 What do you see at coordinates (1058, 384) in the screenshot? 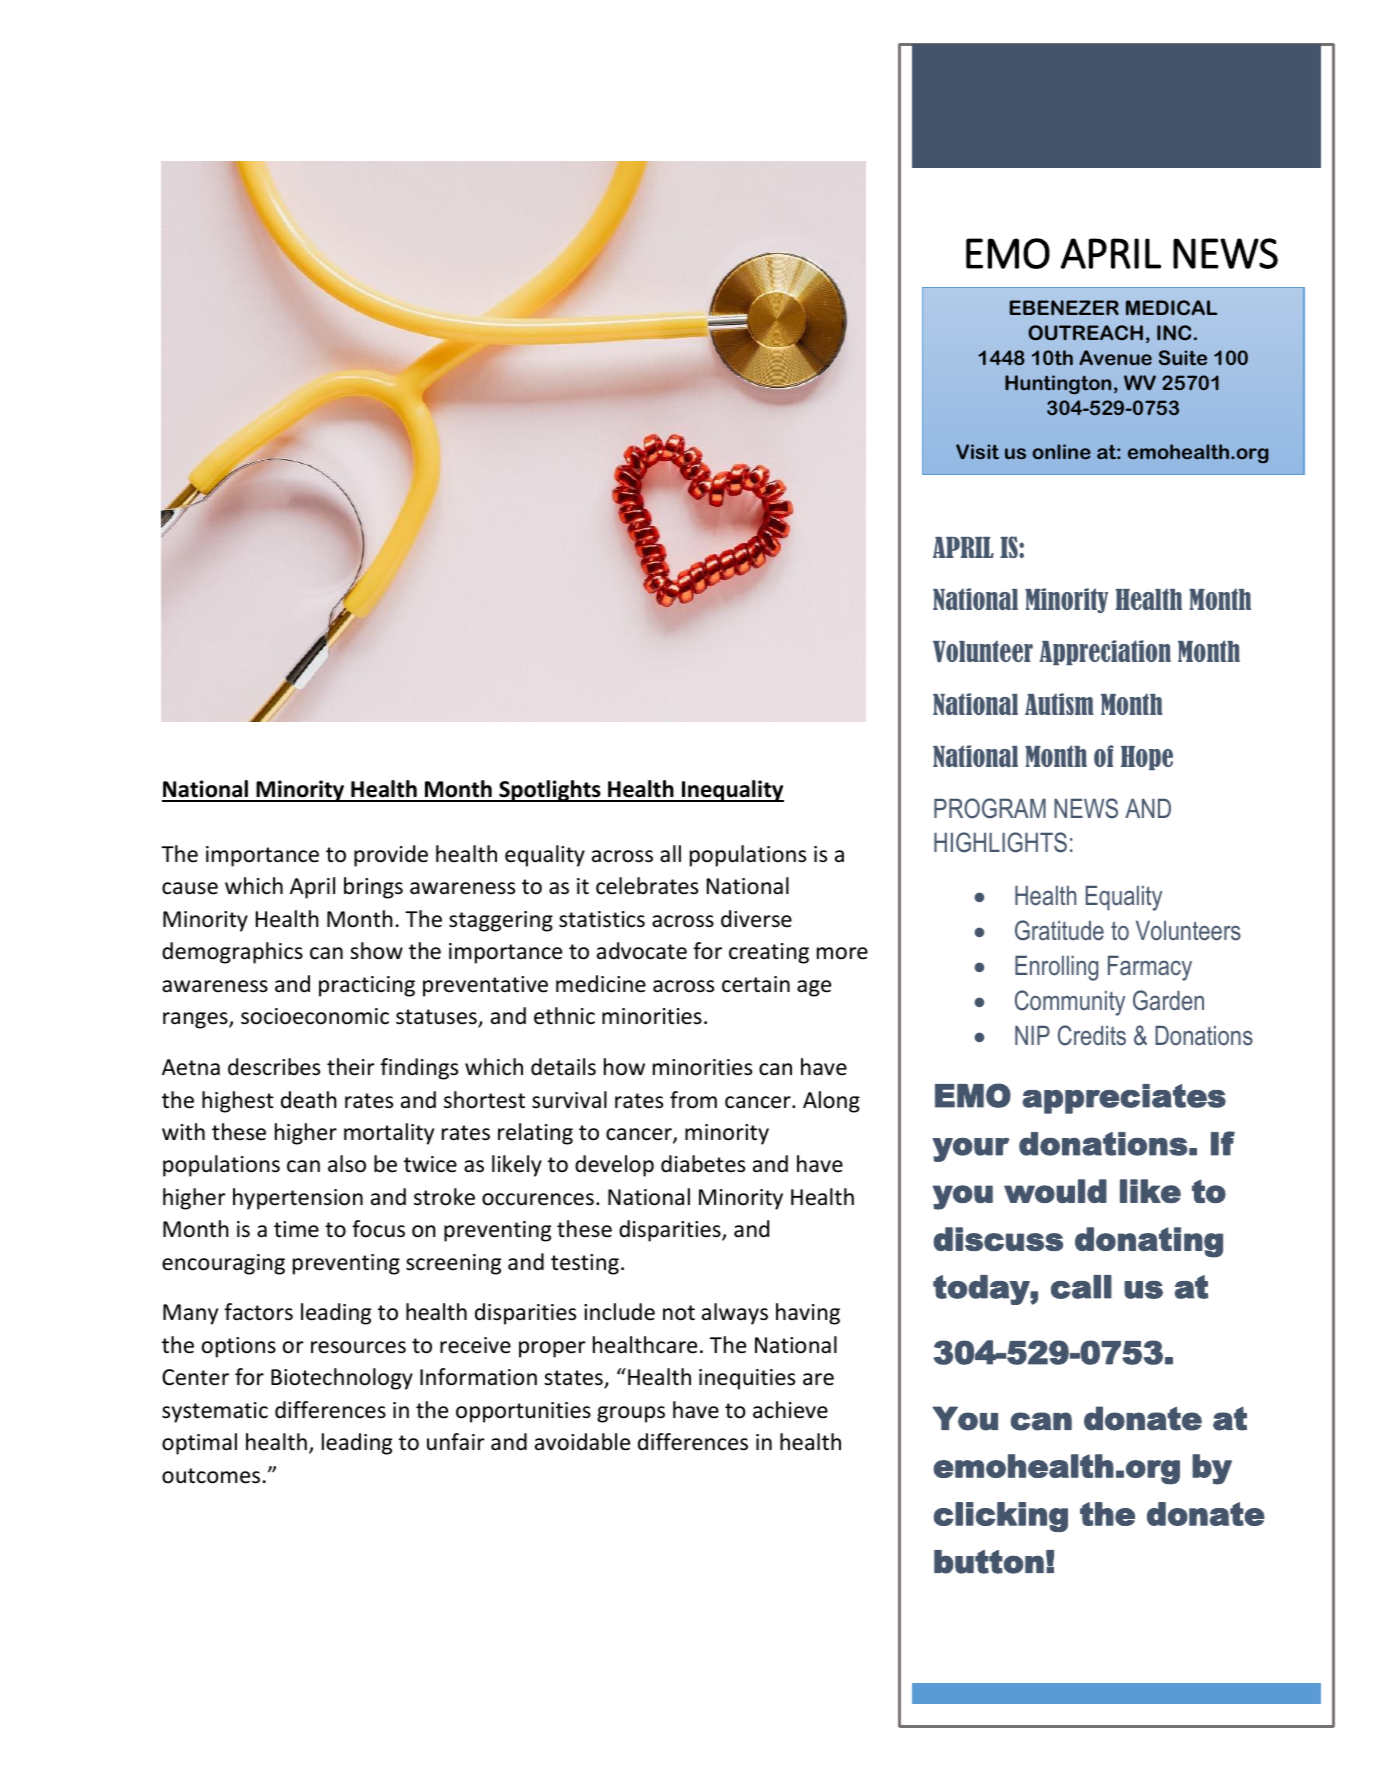
I see `Huntington` at bounding box center [1058, 384].
